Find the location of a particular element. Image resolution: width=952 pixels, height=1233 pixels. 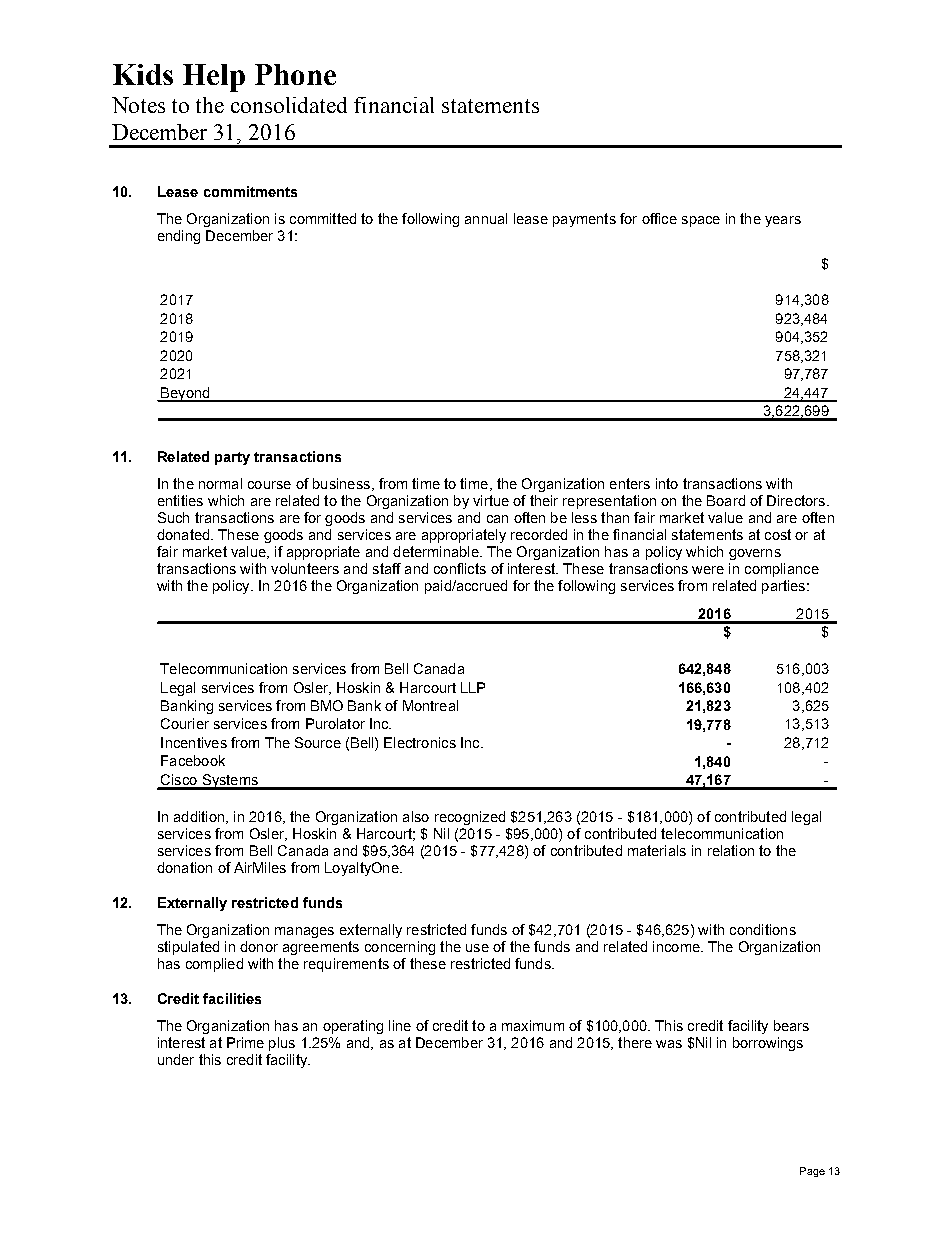

Page is located at coordinates (812, 1172).
